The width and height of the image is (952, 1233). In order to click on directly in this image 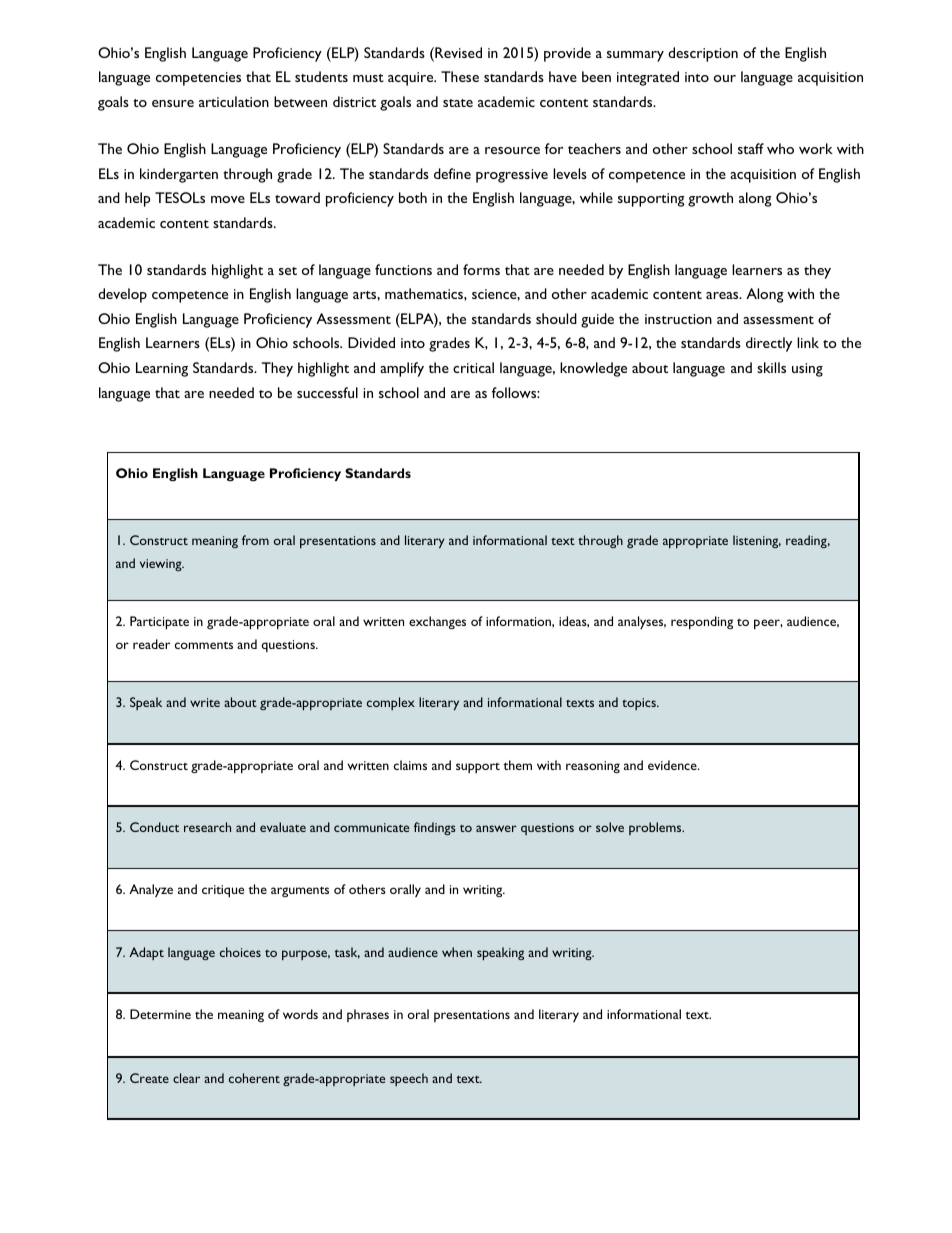, I will do `click(769, 344)`.
